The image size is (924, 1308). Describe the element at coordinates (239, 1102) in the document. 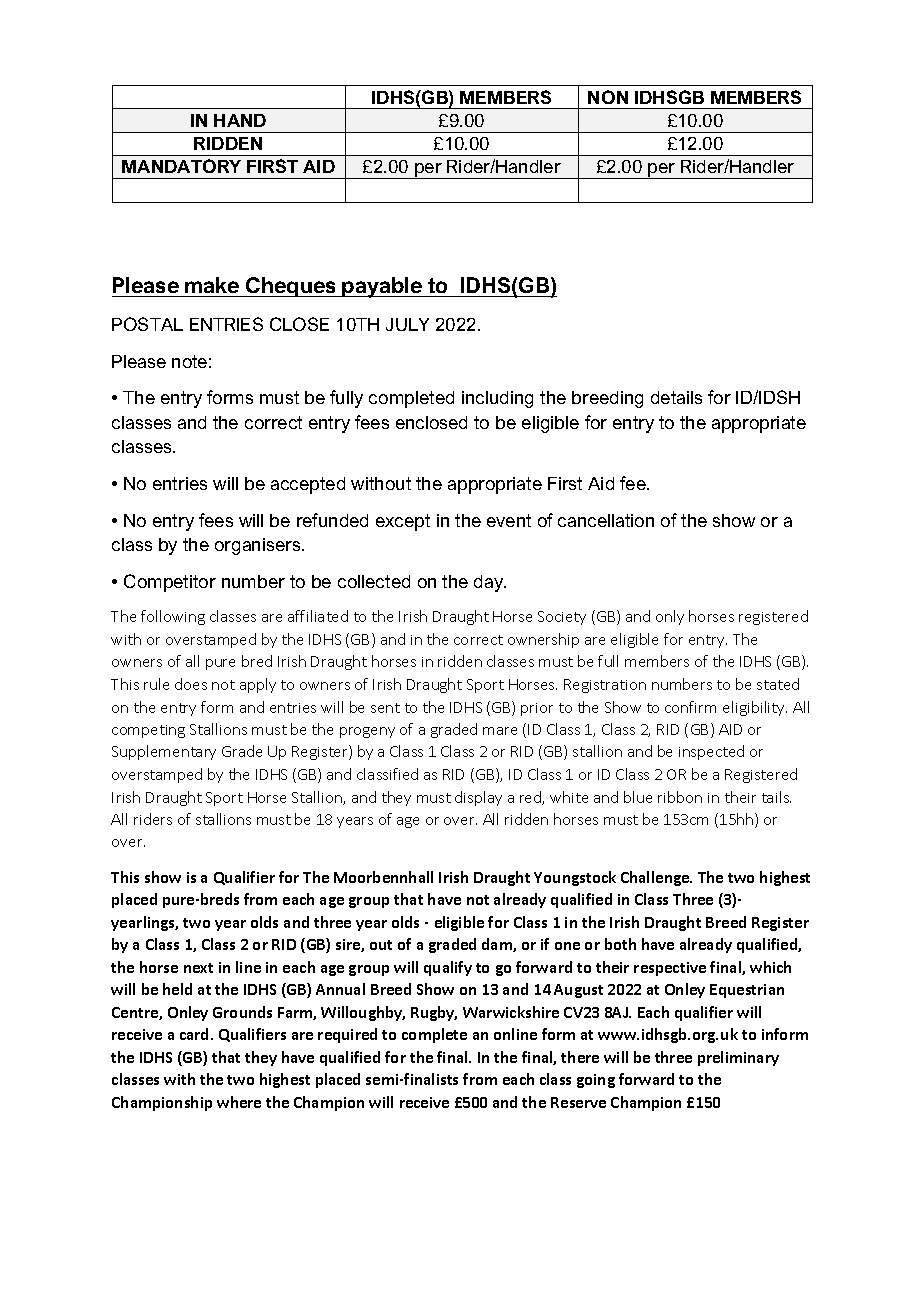

I see `where` at that location.
